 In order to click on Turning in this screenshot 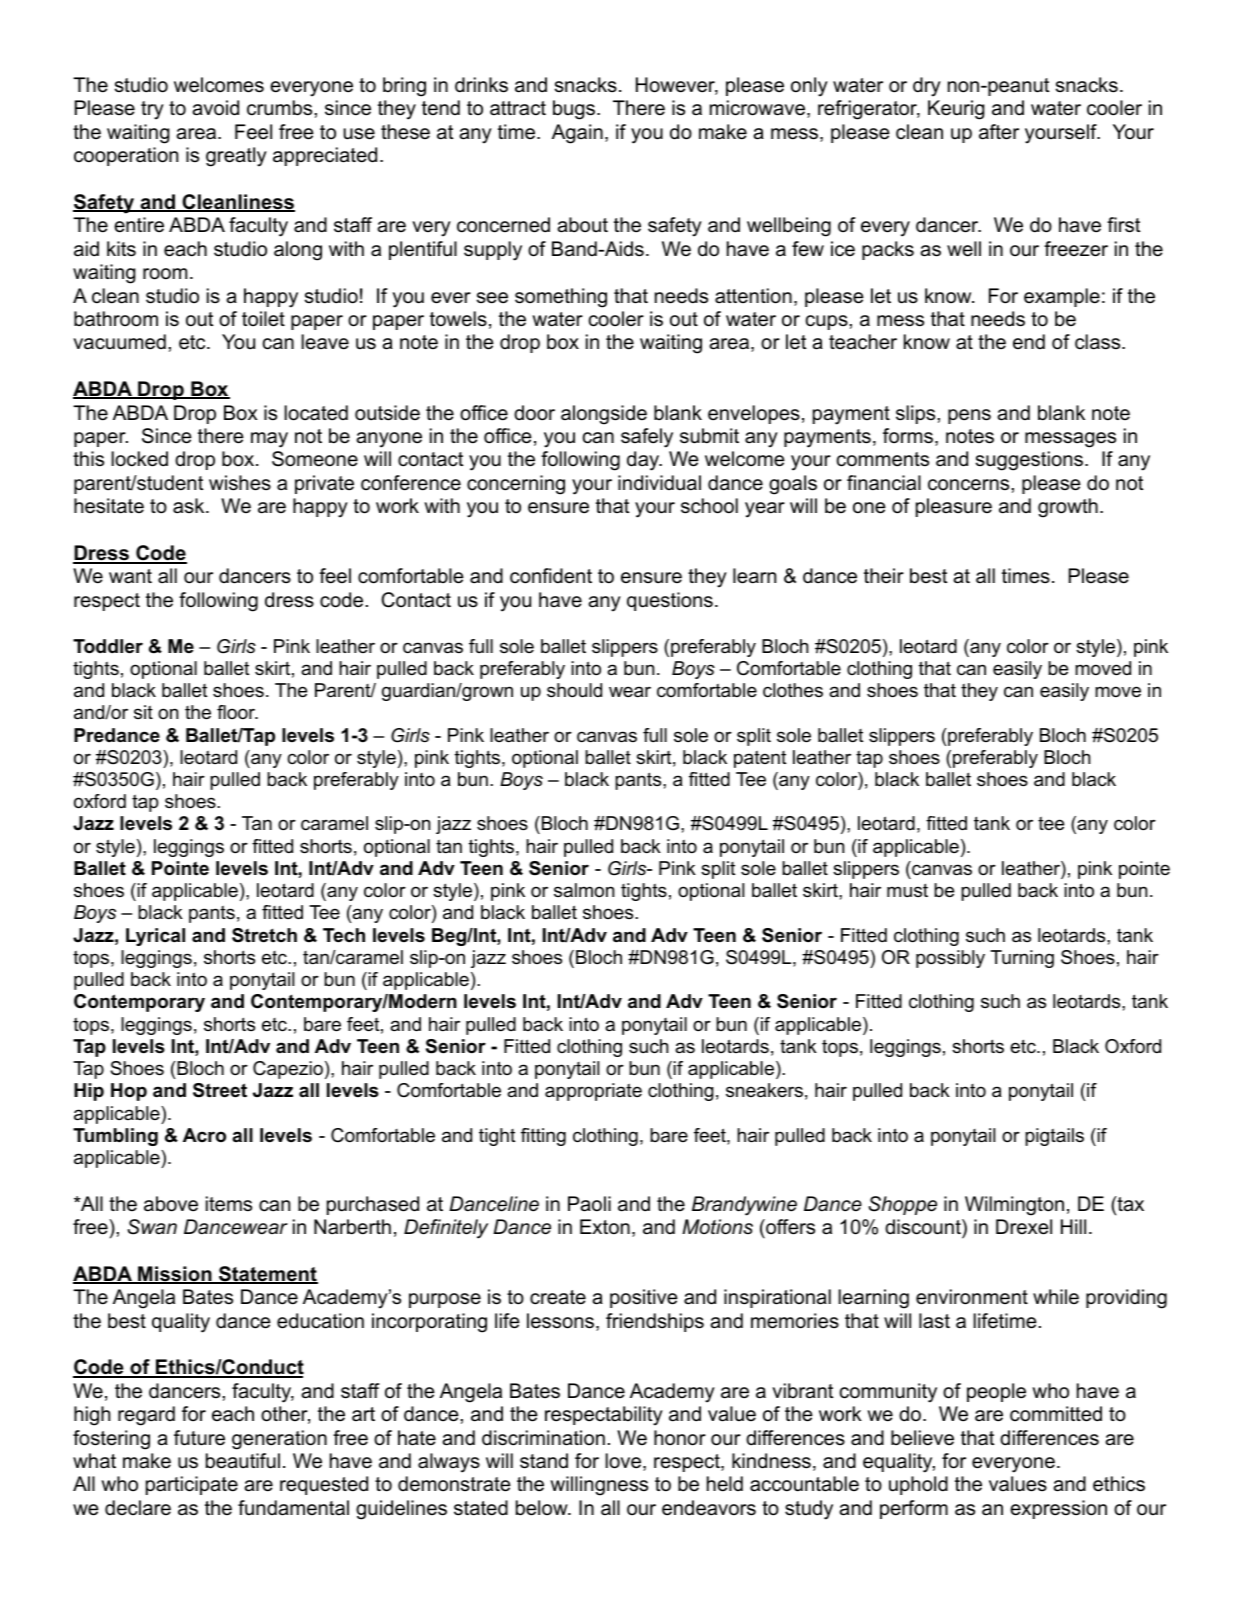, I will do `click(1022, 959)`.
